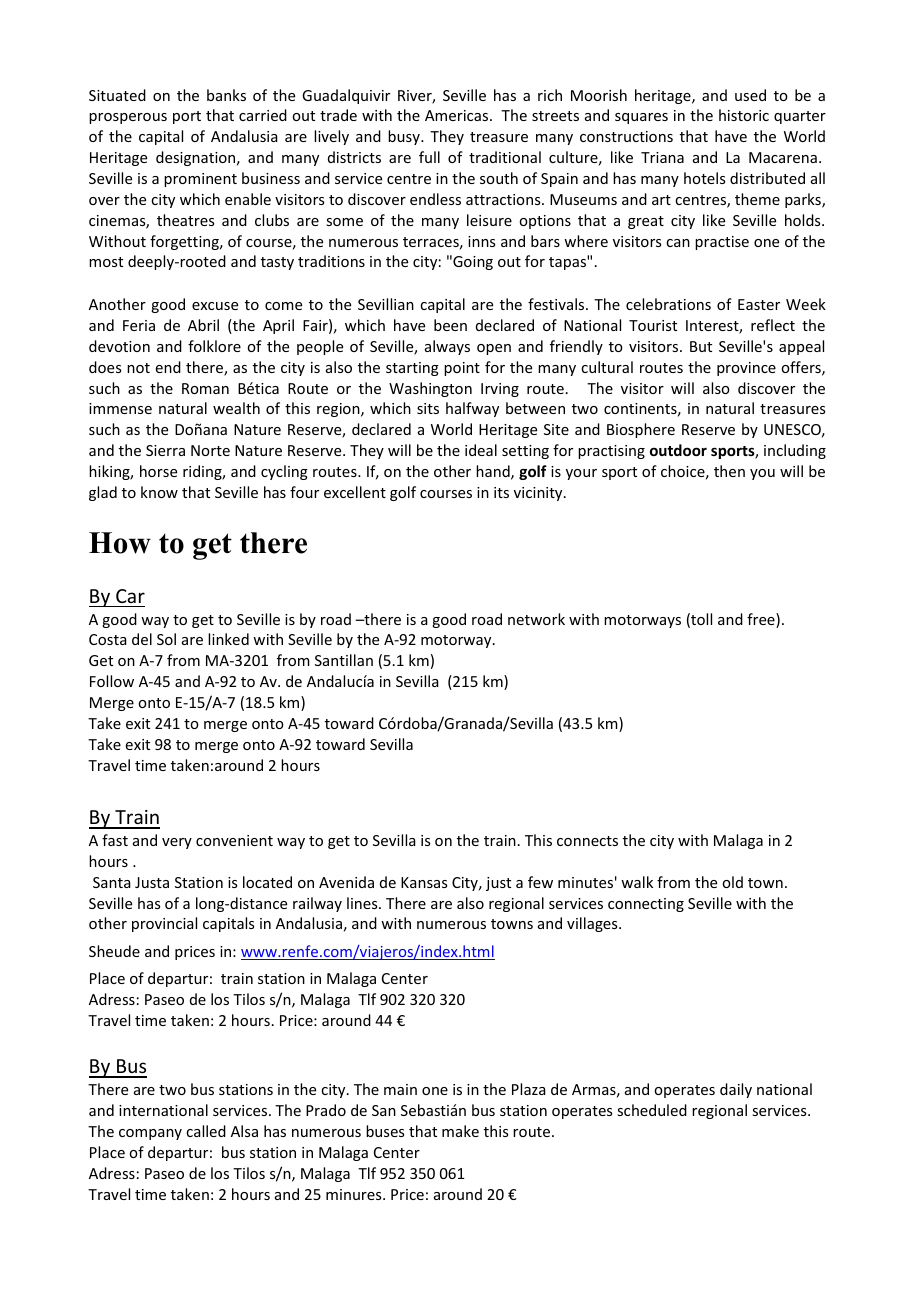  I want to click on point, so click(462, 369).
